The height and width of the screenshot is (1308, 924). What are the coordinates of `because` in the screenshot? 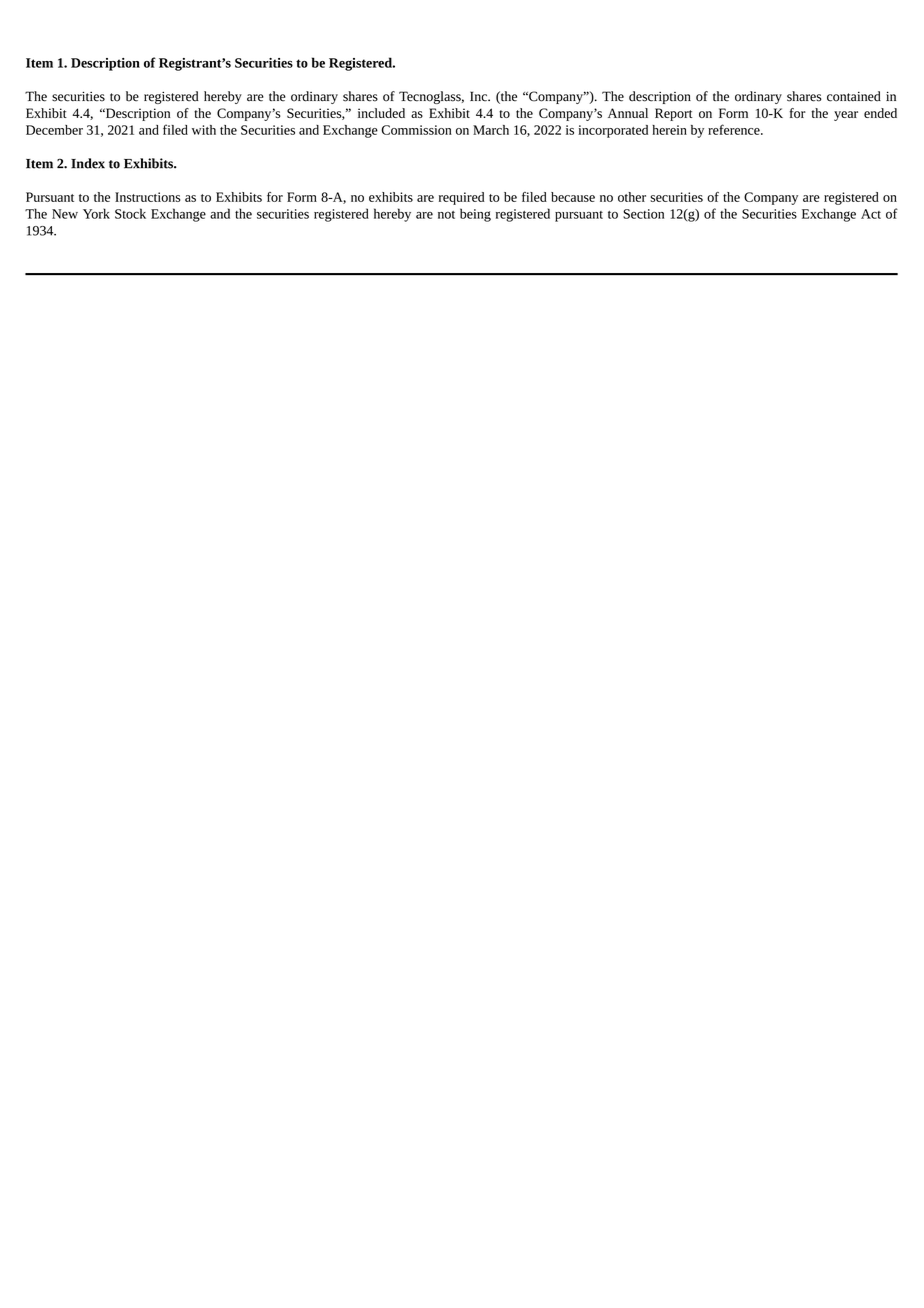 It's located at (573, 197).
